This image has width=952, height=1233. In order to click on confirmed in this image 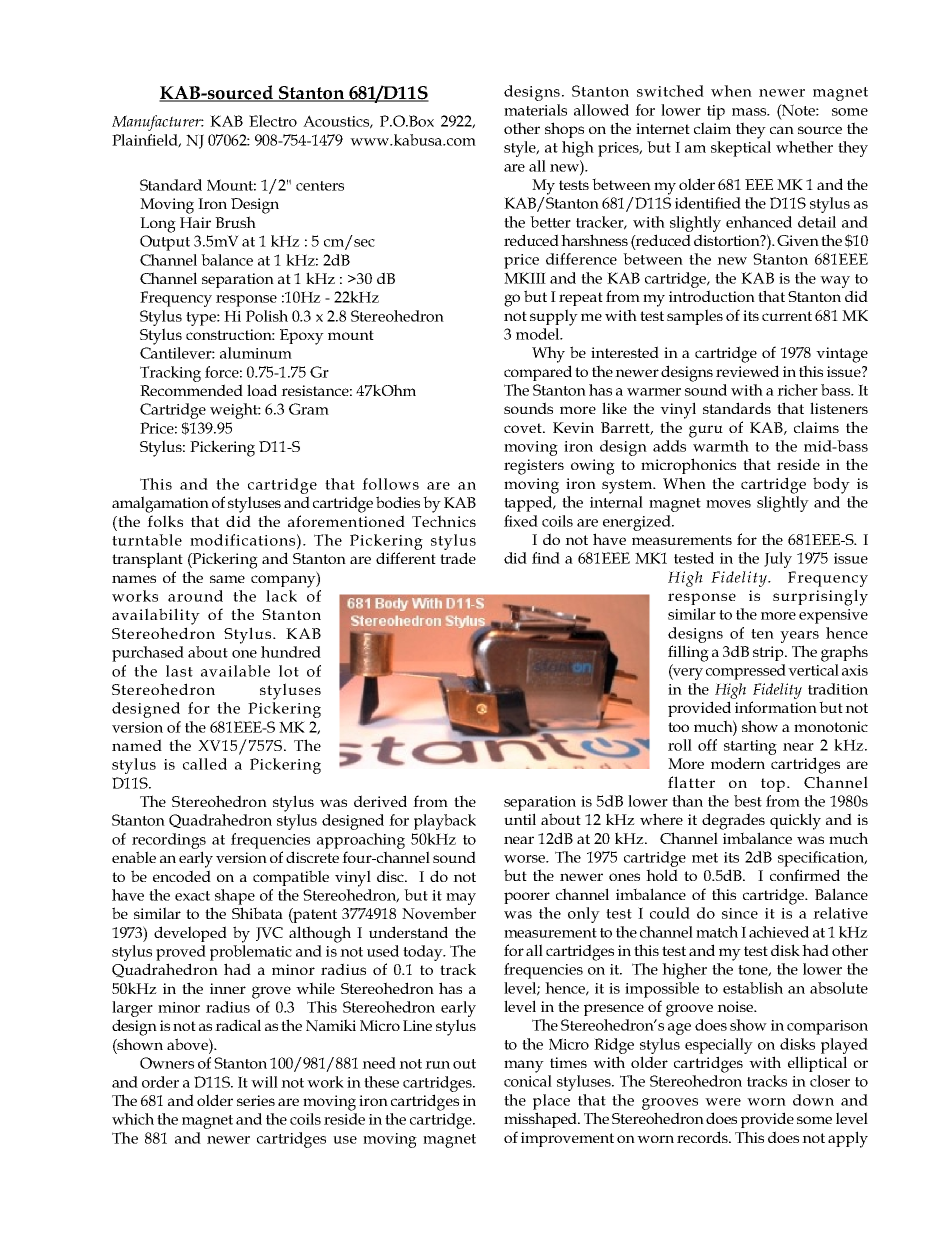, I will do `click(805, 875)`.
